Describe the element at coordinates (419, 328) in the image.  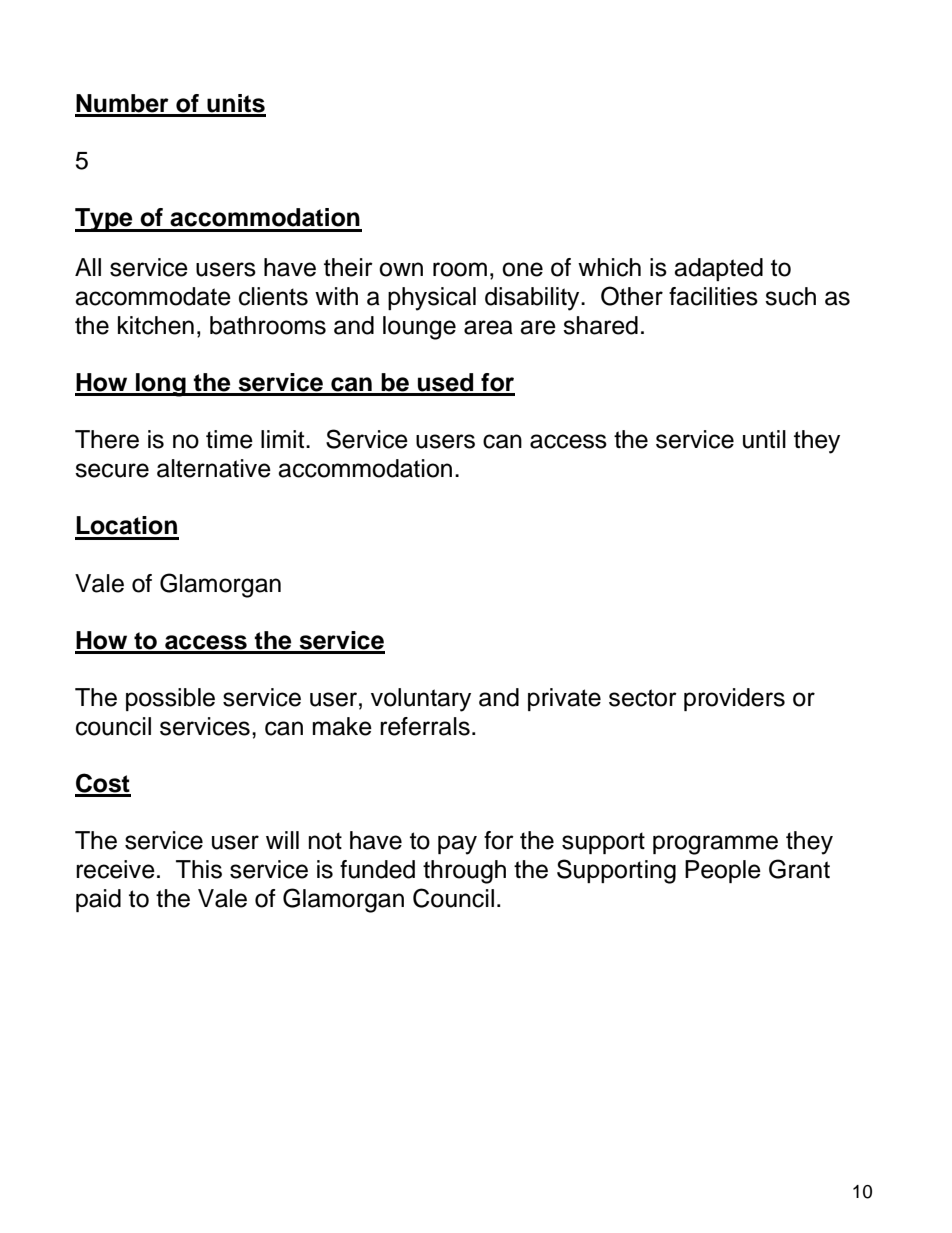
I see `lounge` at that location.
